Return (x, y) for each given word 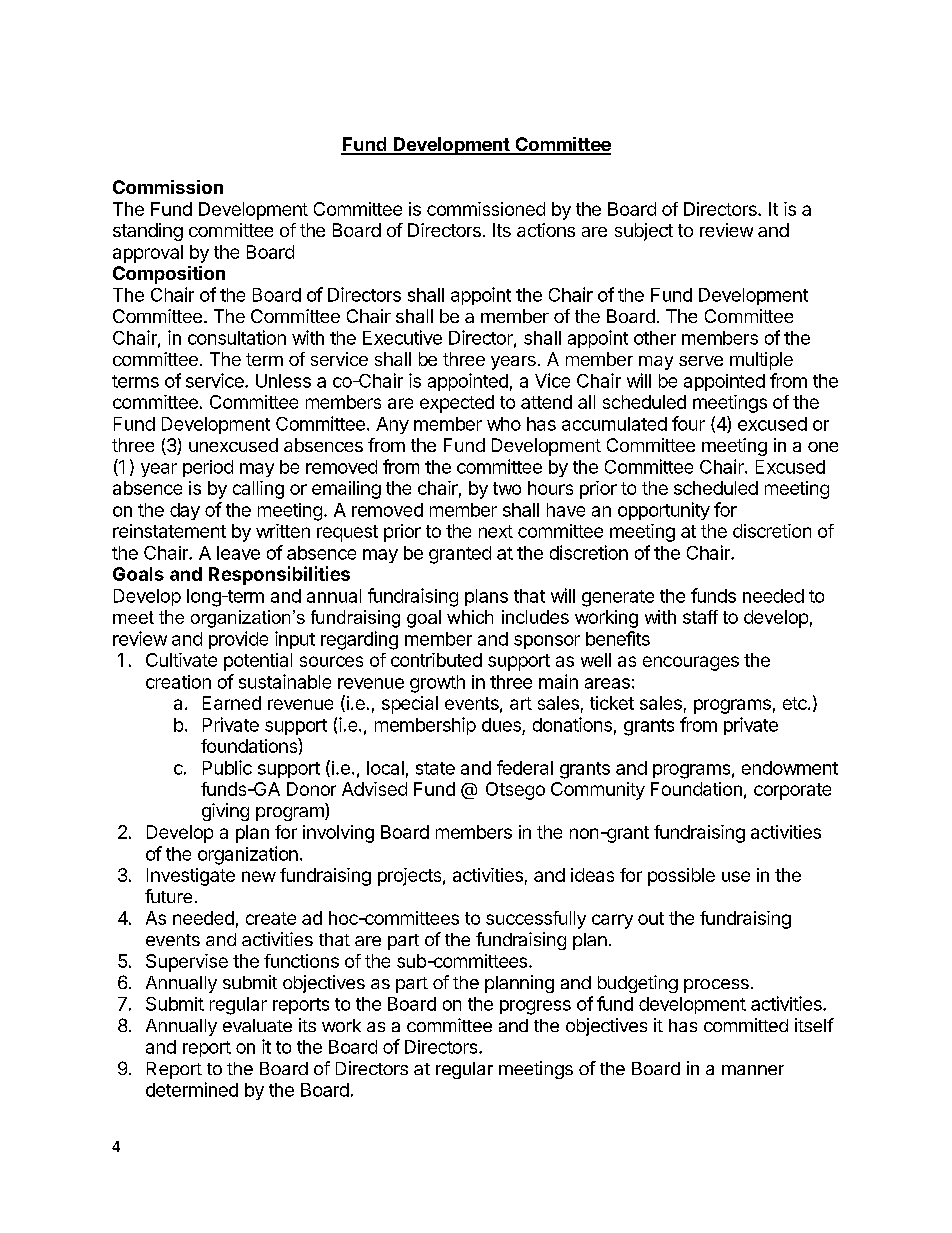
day (185, 511)
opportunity (664, 511)
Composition (169, 275)
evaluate (257, 1025)
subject (644, 232)
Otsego (515, 791)
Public (227, 767)
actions (546, 230)
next (496, 531)
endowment (790, 768)
